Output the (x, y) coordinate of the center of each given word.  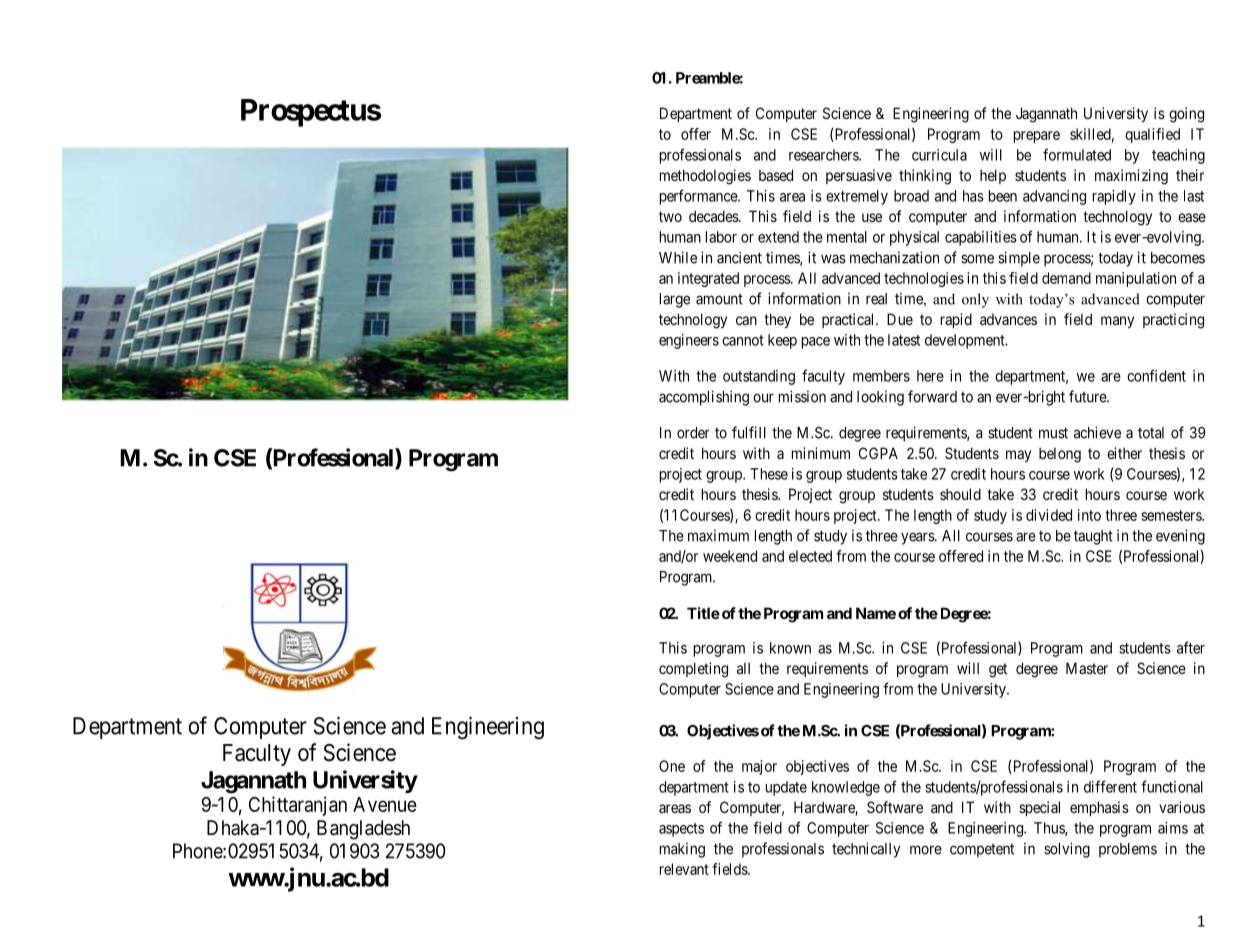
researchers (824, 155)
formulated (1077, 154)
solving (1067, 850)
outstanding (759, 377)
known (790, 648)
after (1191, 647)
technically (866, 850)
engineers (689, 341)
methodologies (705, 177)
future (1088, 396)
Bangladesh (363, 830)
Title (703, 613)
